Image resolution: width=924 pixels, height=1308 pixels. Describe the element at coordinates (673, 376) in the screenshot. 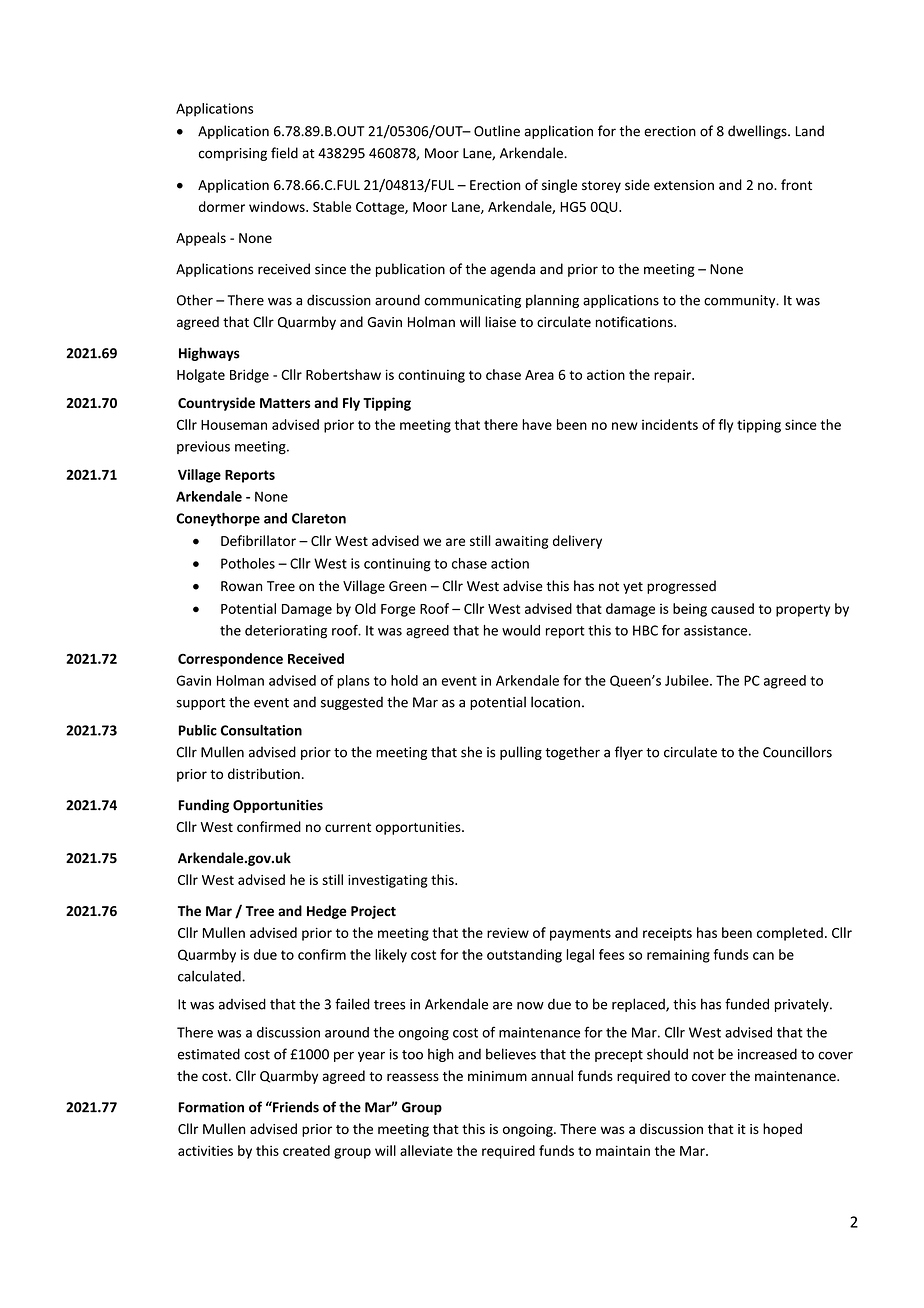

I see `repair` at that location.
